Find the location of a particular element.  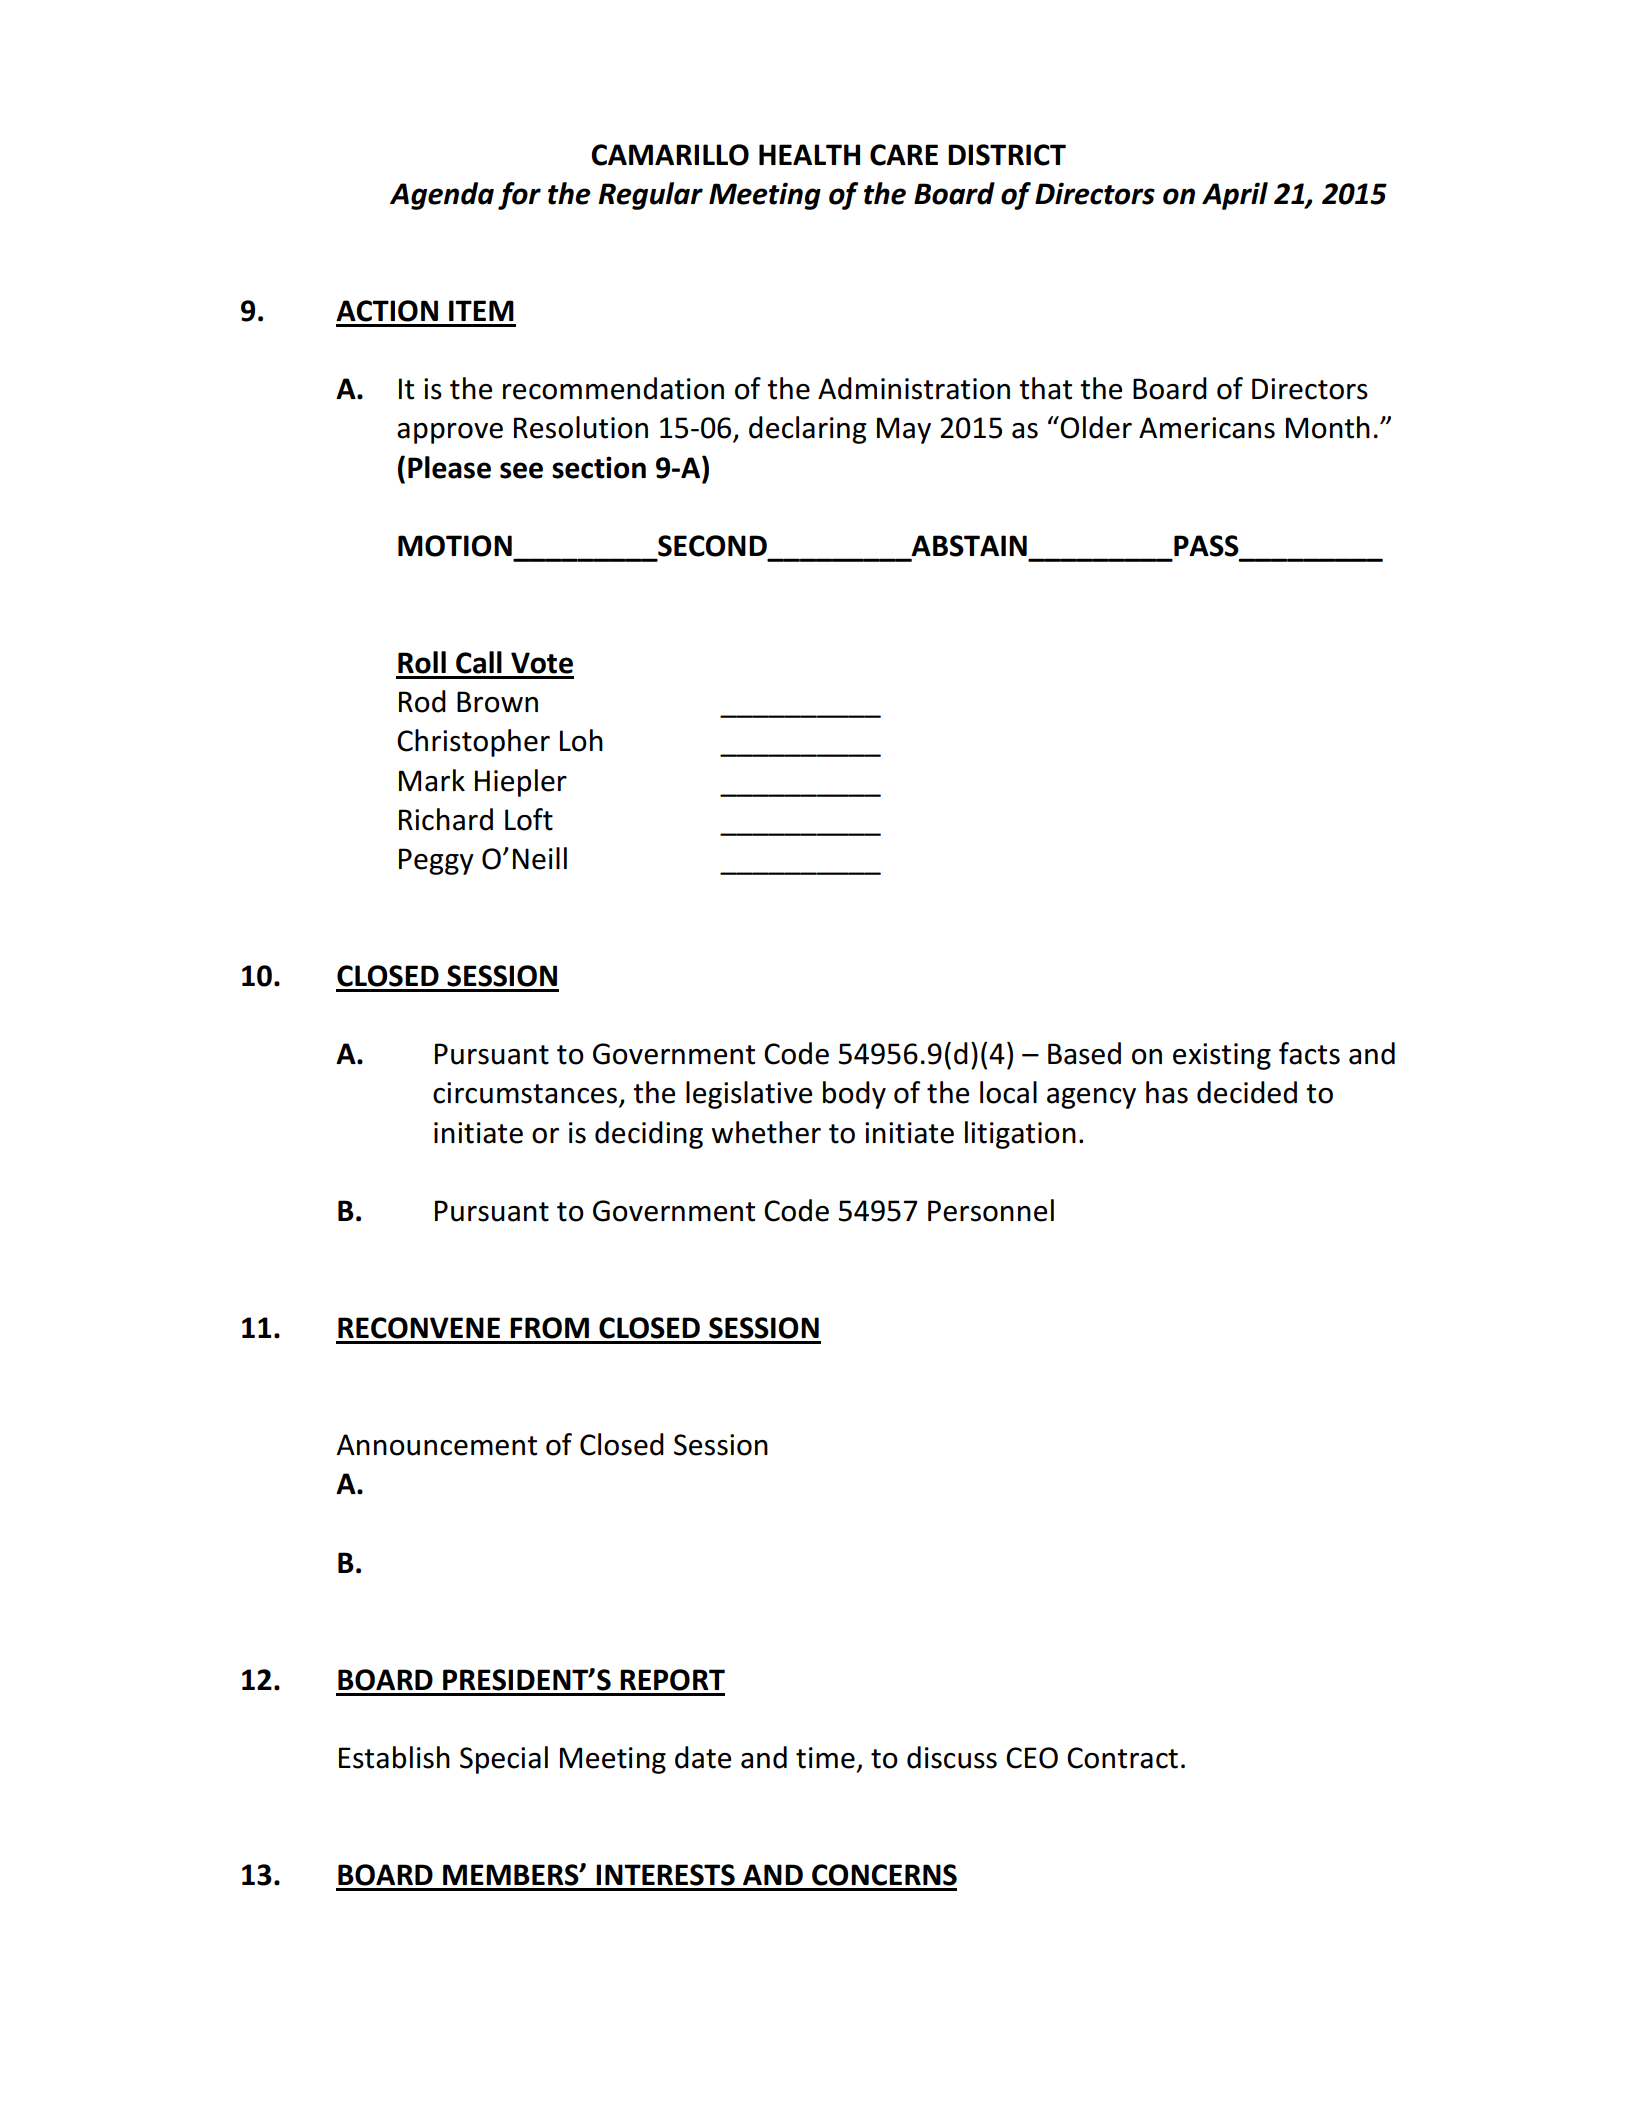

time is located at coordinates (825, 1758).
